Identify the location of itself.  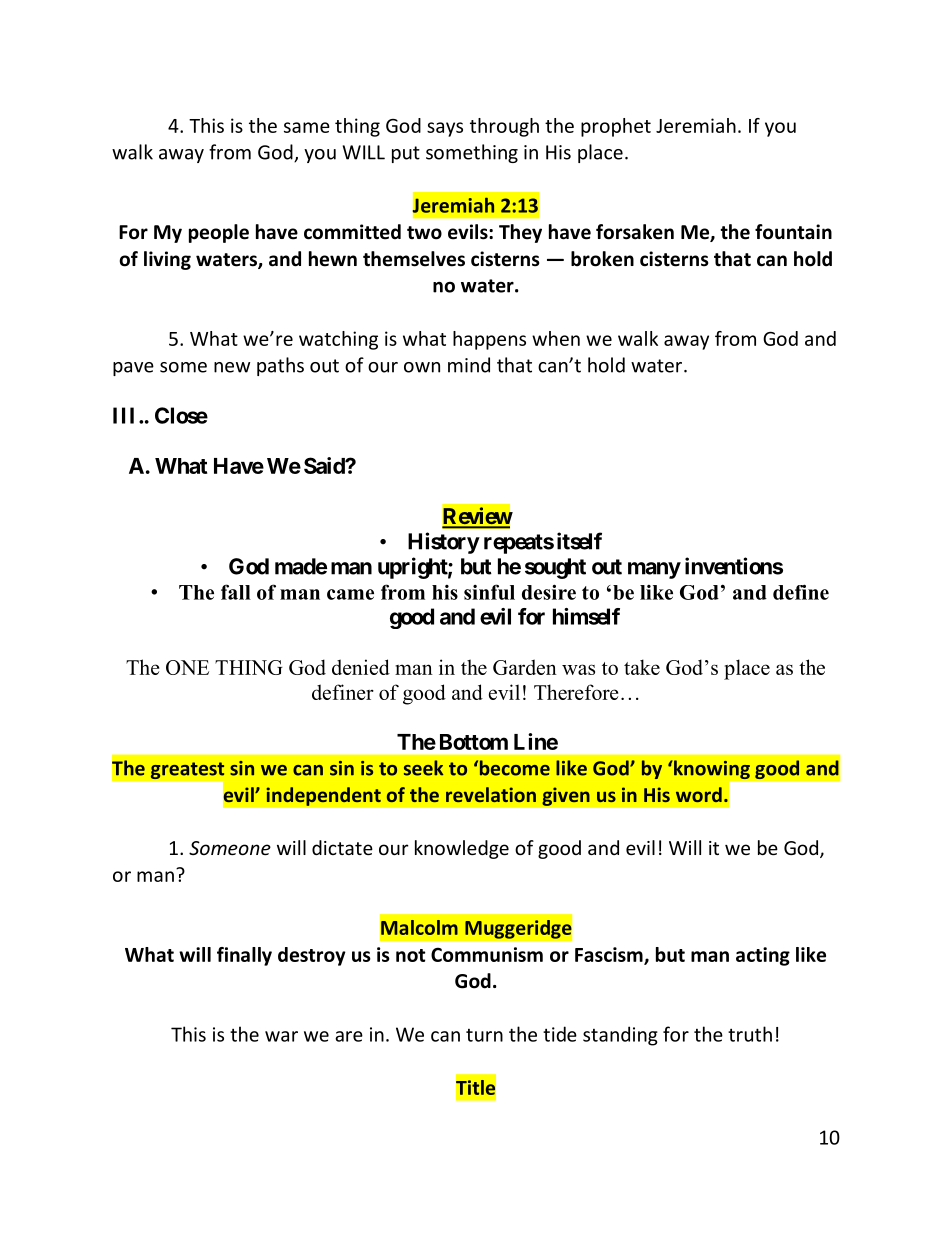
(579, 541).
